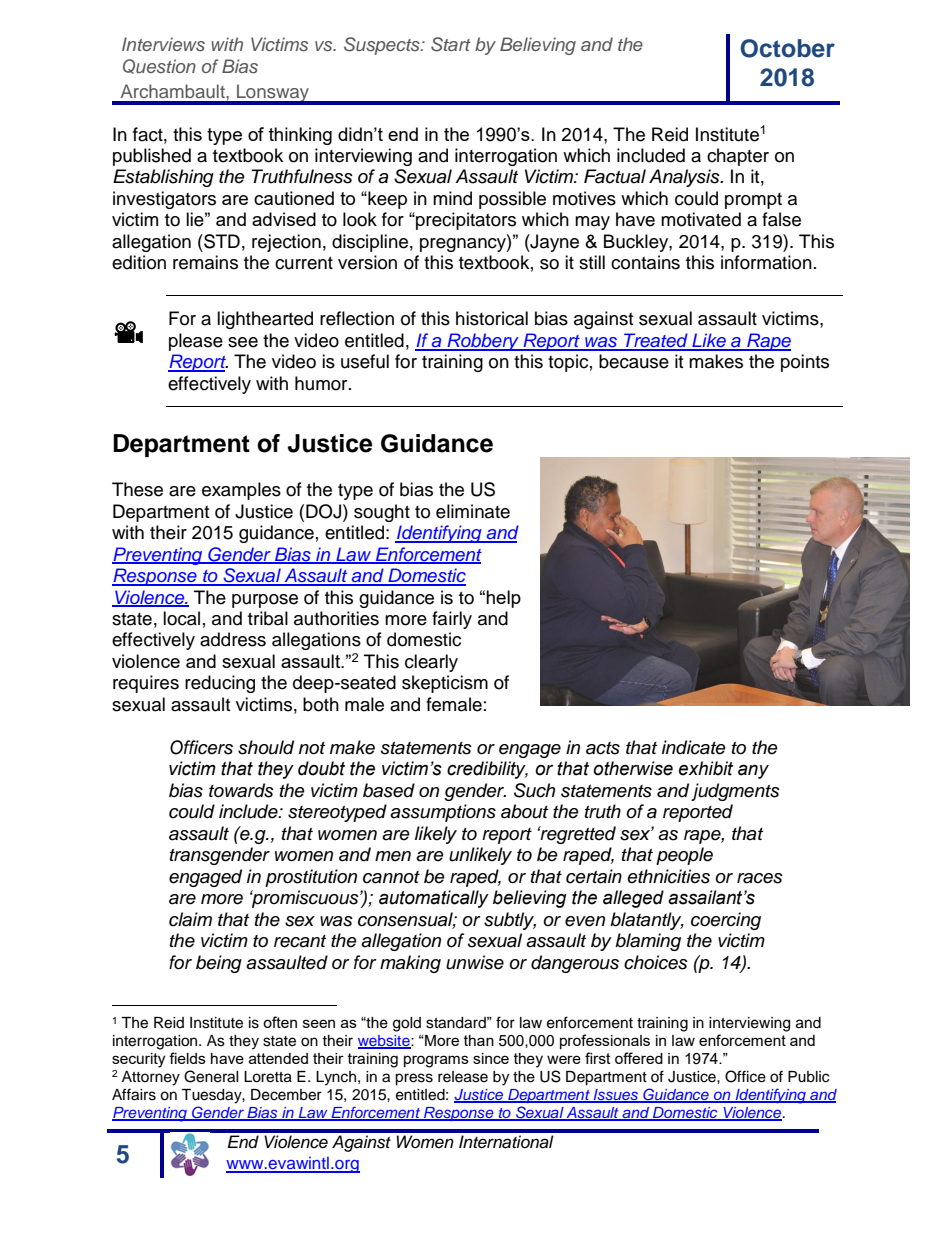 Image resolution: width=952 pixels, height=1233 pixels. What do you see at coordinates (492, 318) in the page?
I see `historical` at bounding box center [492, 318].
